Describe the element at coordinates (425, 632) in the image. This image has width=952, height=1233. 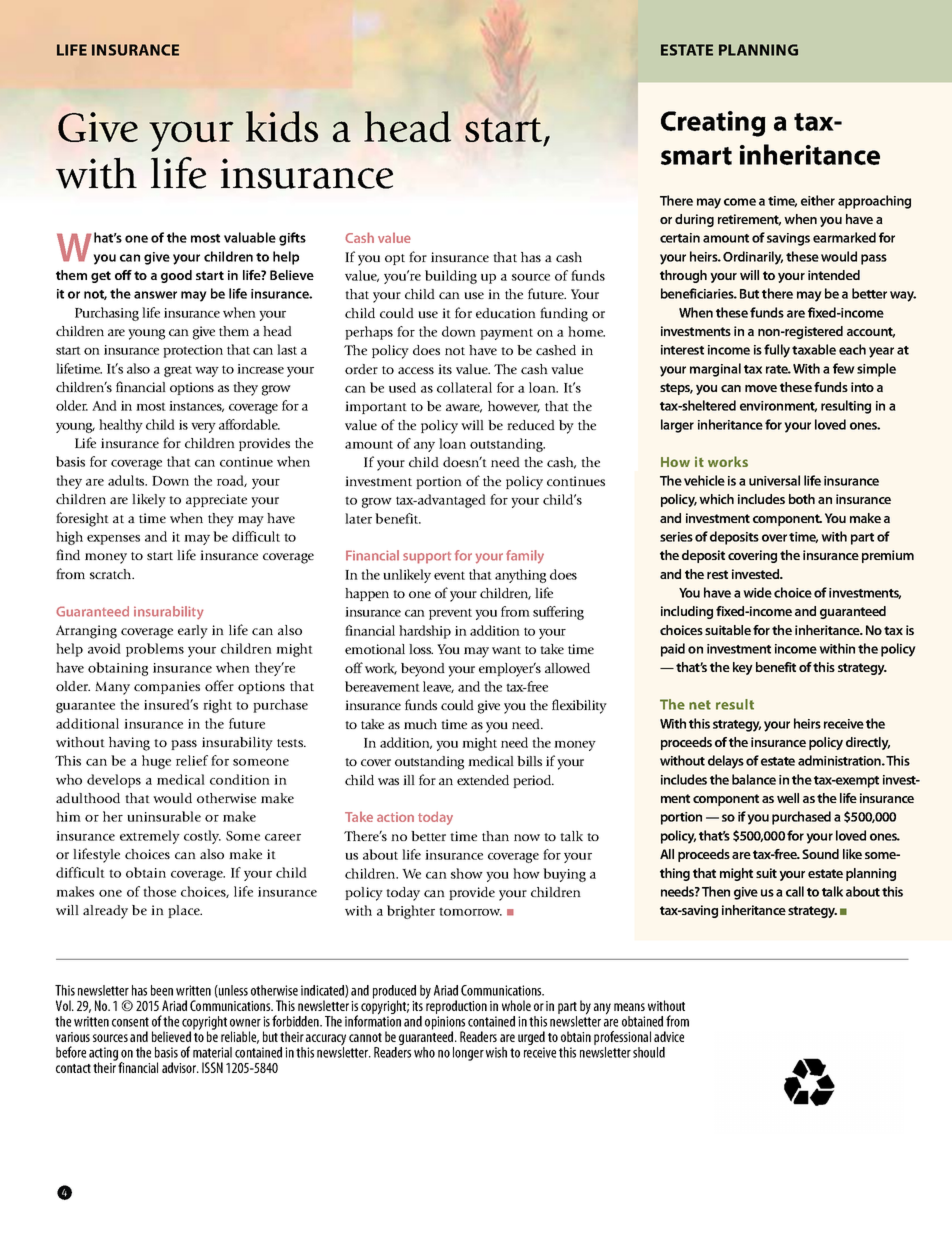
I see `hardship` at that location.
